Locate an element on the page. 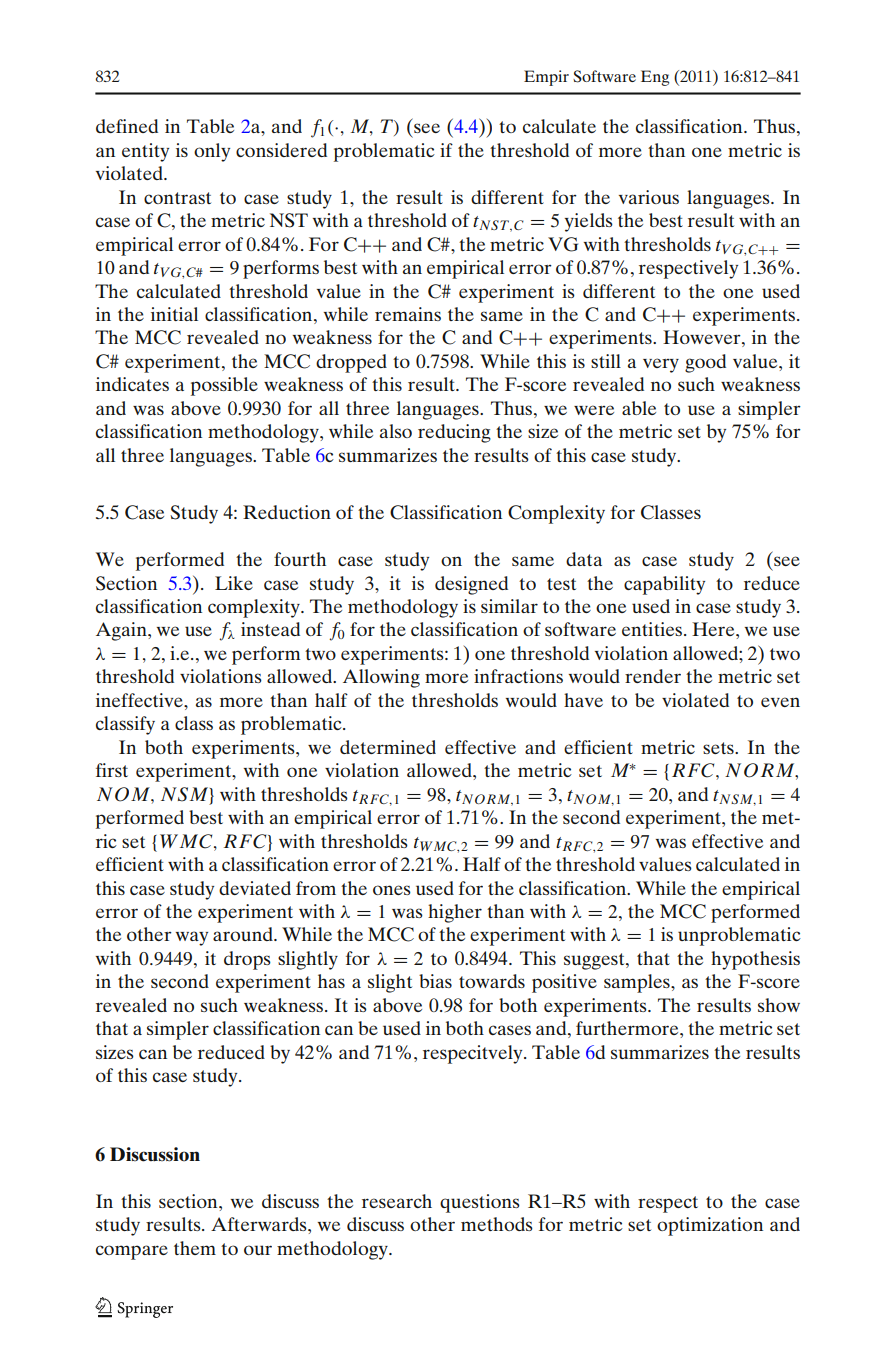  Allowing is located at coordinates (381, 678).
